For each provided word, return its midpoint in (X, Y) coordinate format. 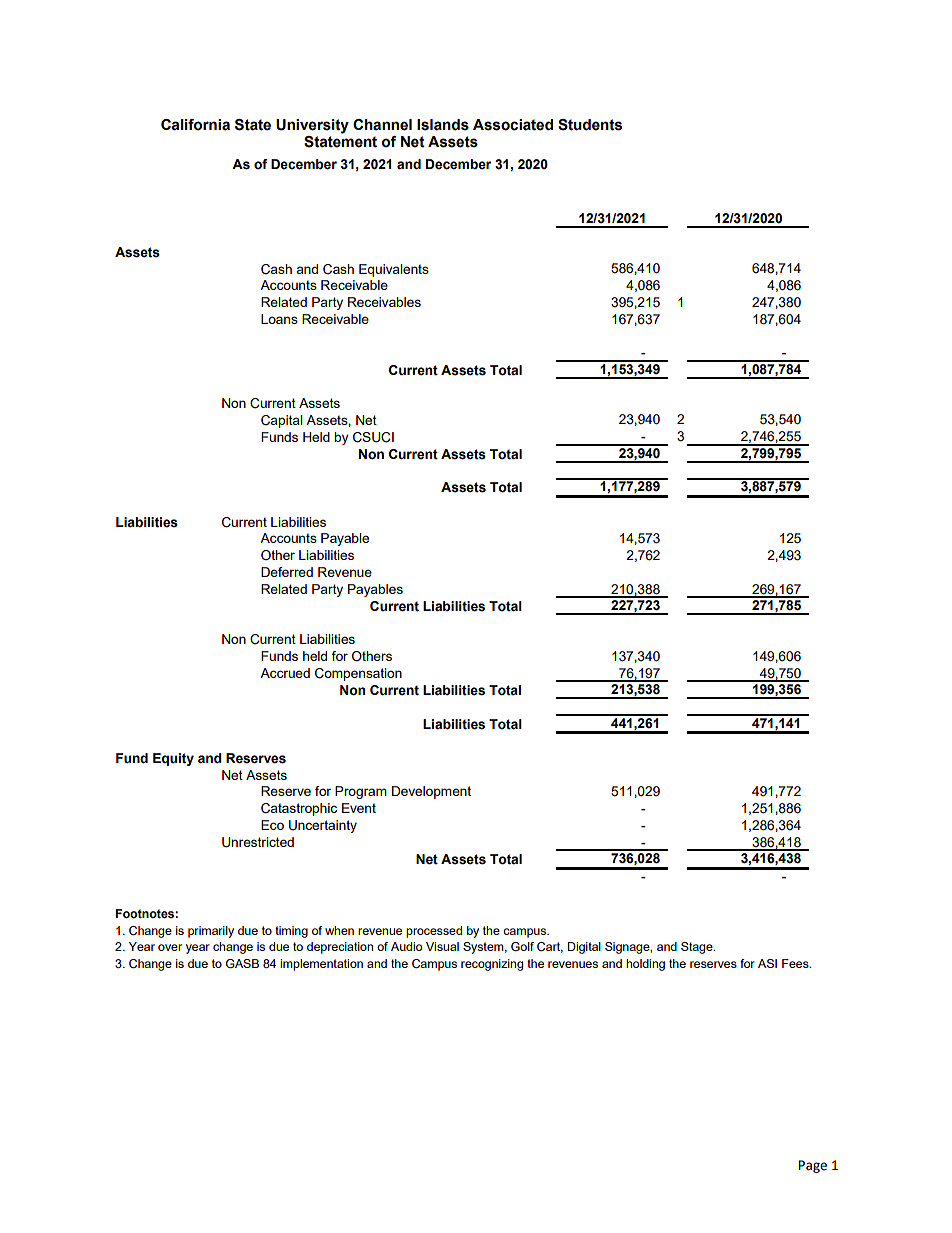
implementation (321, 965)
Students (590, 125)
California (195, 125)
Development (431, 792)
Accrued (285, 673)
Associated (513, 125)
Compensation (358, 674)
